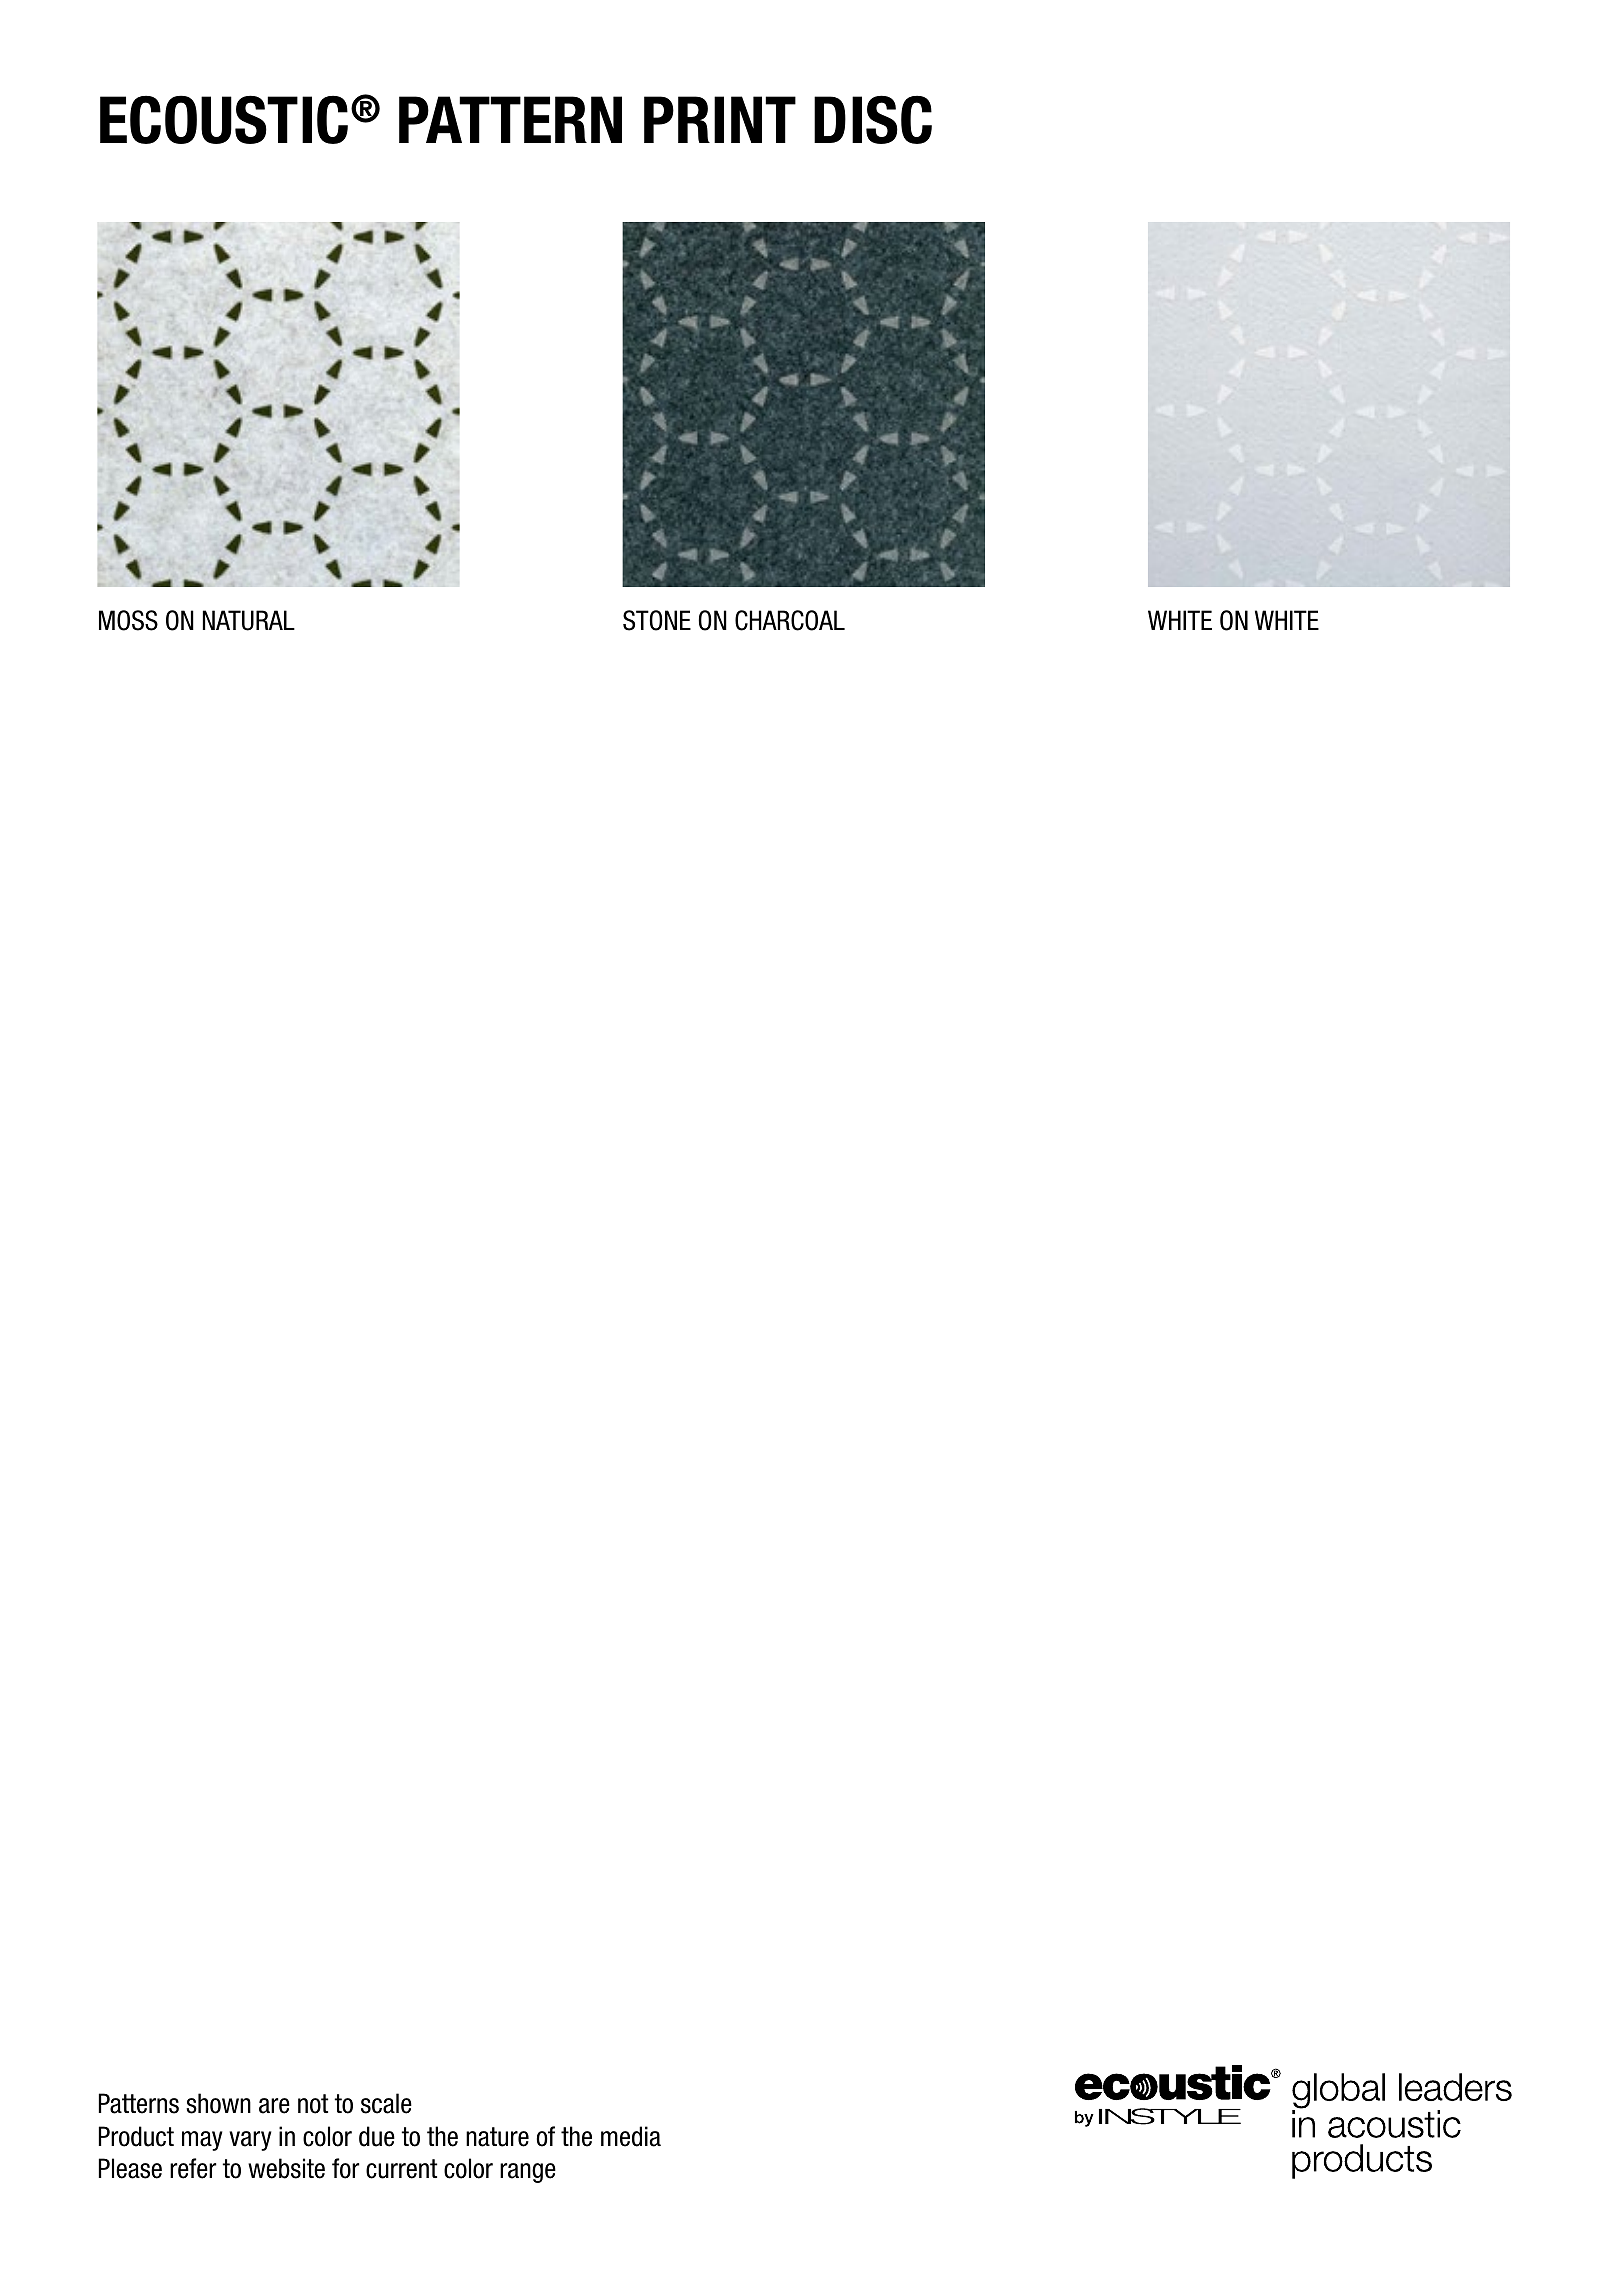 Image resolution: width=1609 pixels, height=2276 pixels. What do you see at coordinates (377, 2136) in the image?
I see `due` at bounding box center [377, 2136].
